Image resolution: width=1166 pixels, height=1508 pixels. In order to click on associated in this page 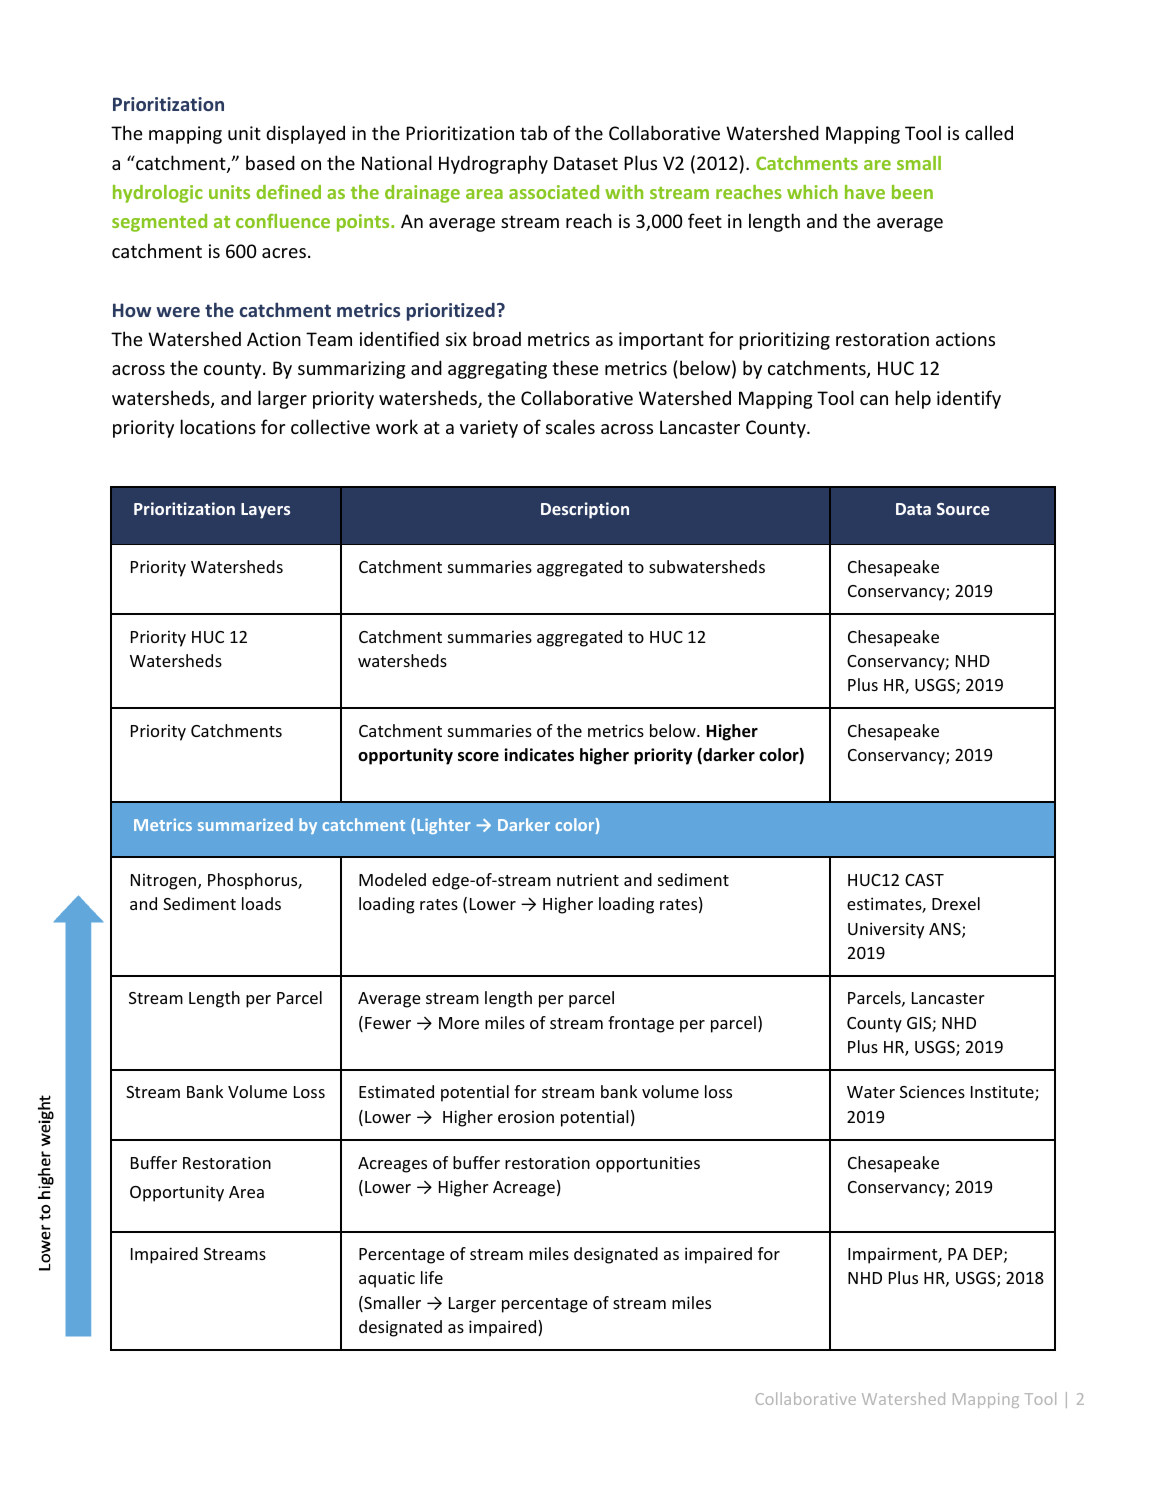, I will do `click(554, 192)`.
